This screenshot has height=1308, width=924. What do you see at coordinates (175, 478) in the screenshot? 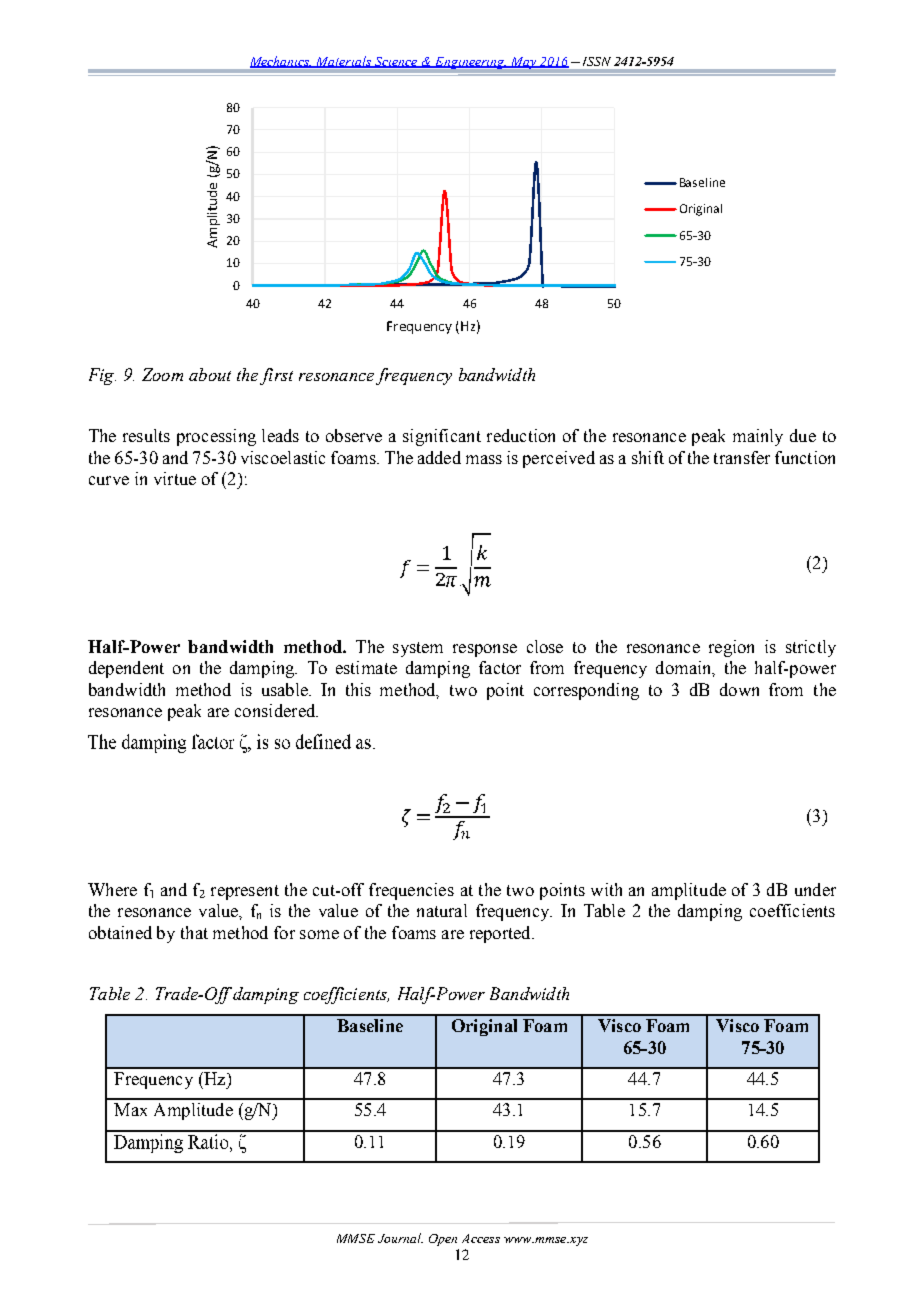
I see `virtue` at bounding box center [175, 478].
